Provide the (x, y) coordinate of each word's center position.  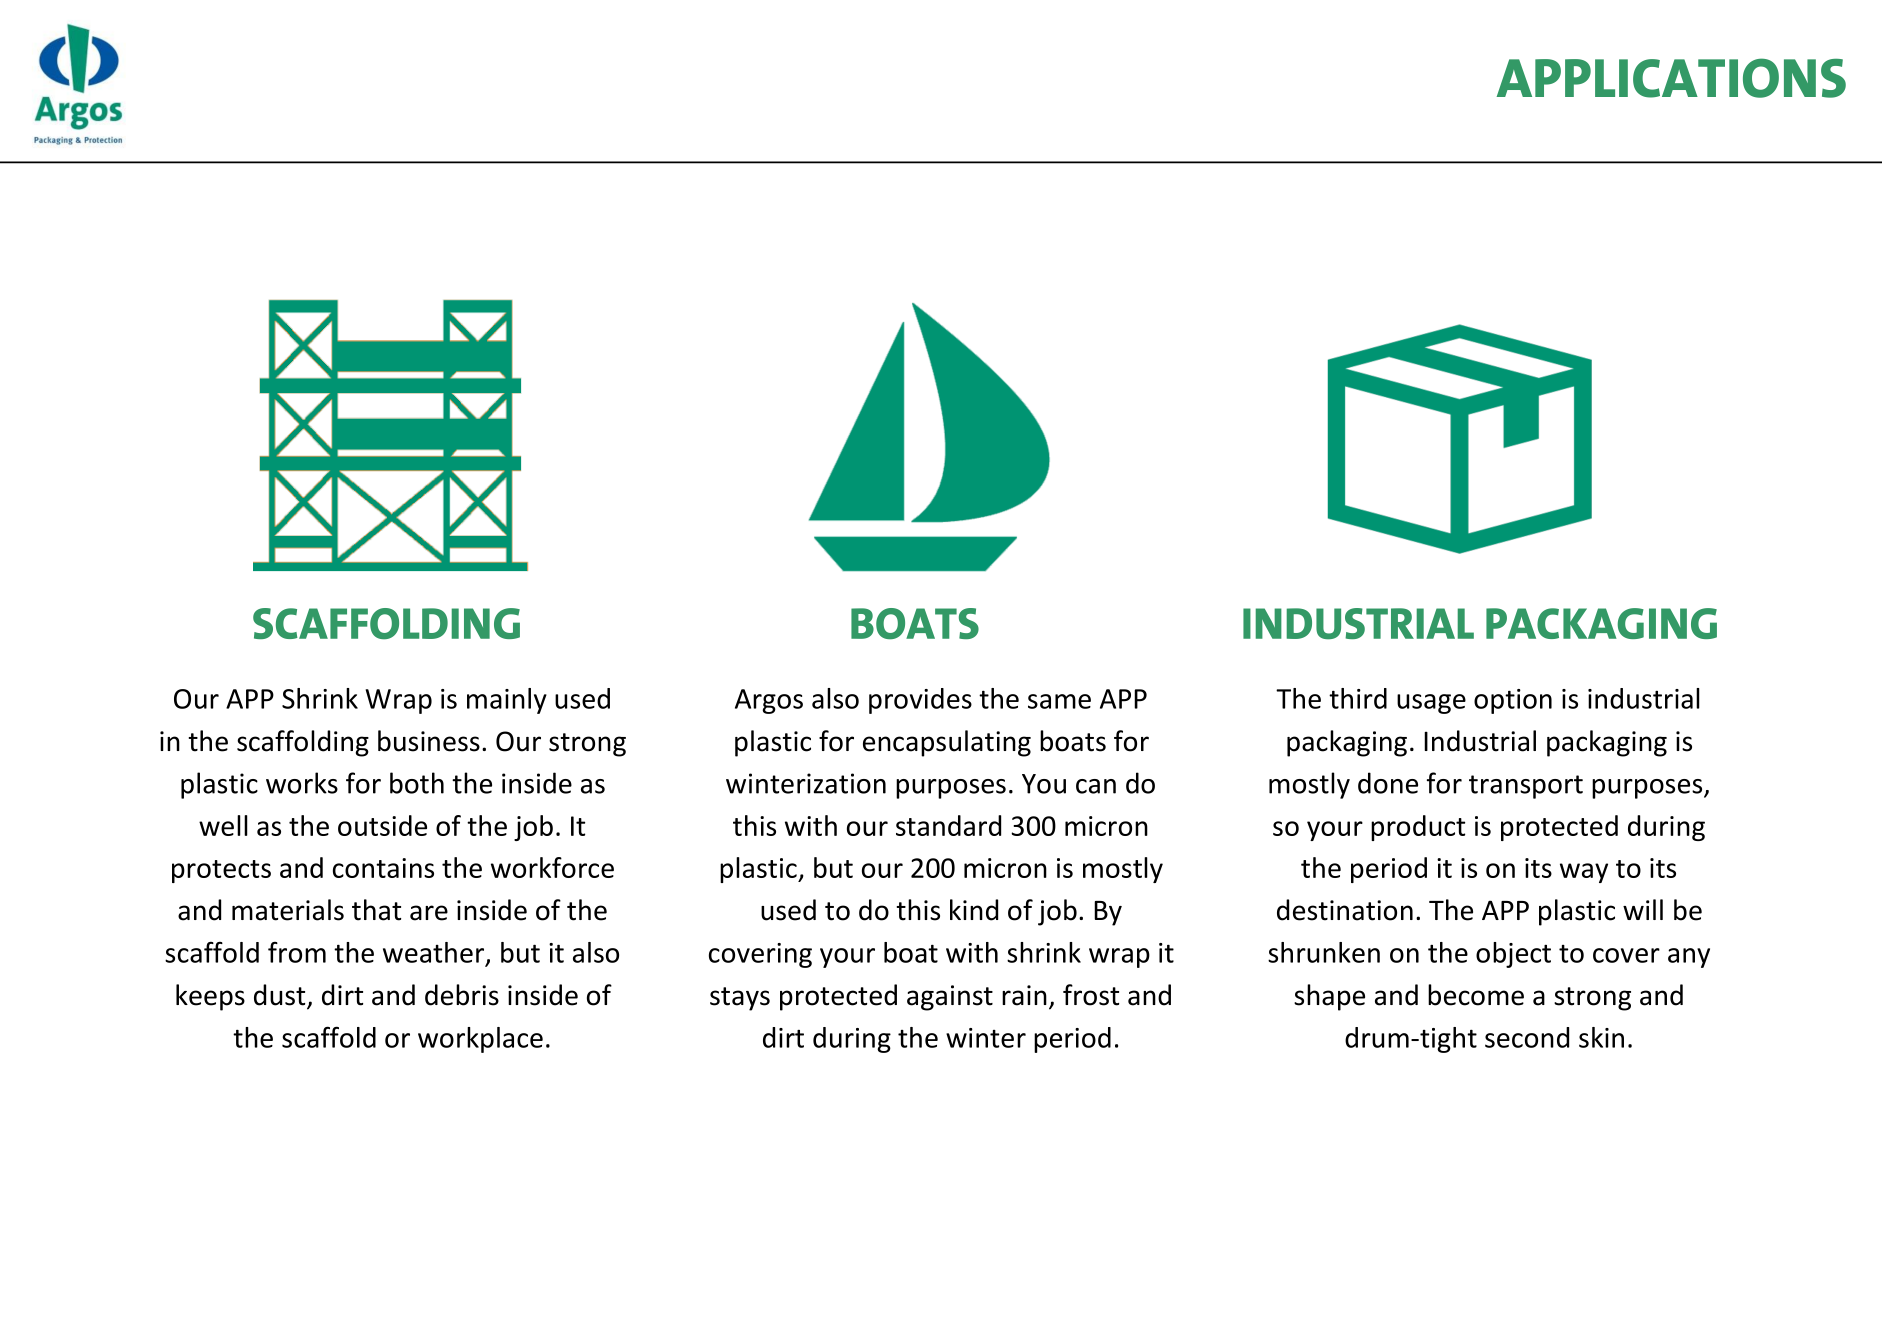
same (1059, 701)
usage (1431, 704)
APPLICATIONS (1671, 78)
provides (920, 701)
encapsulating (947, 743)
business (429, 741)
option (1513, 701)
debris (462, 995)
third (1358, 698)
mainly (507, 701)
